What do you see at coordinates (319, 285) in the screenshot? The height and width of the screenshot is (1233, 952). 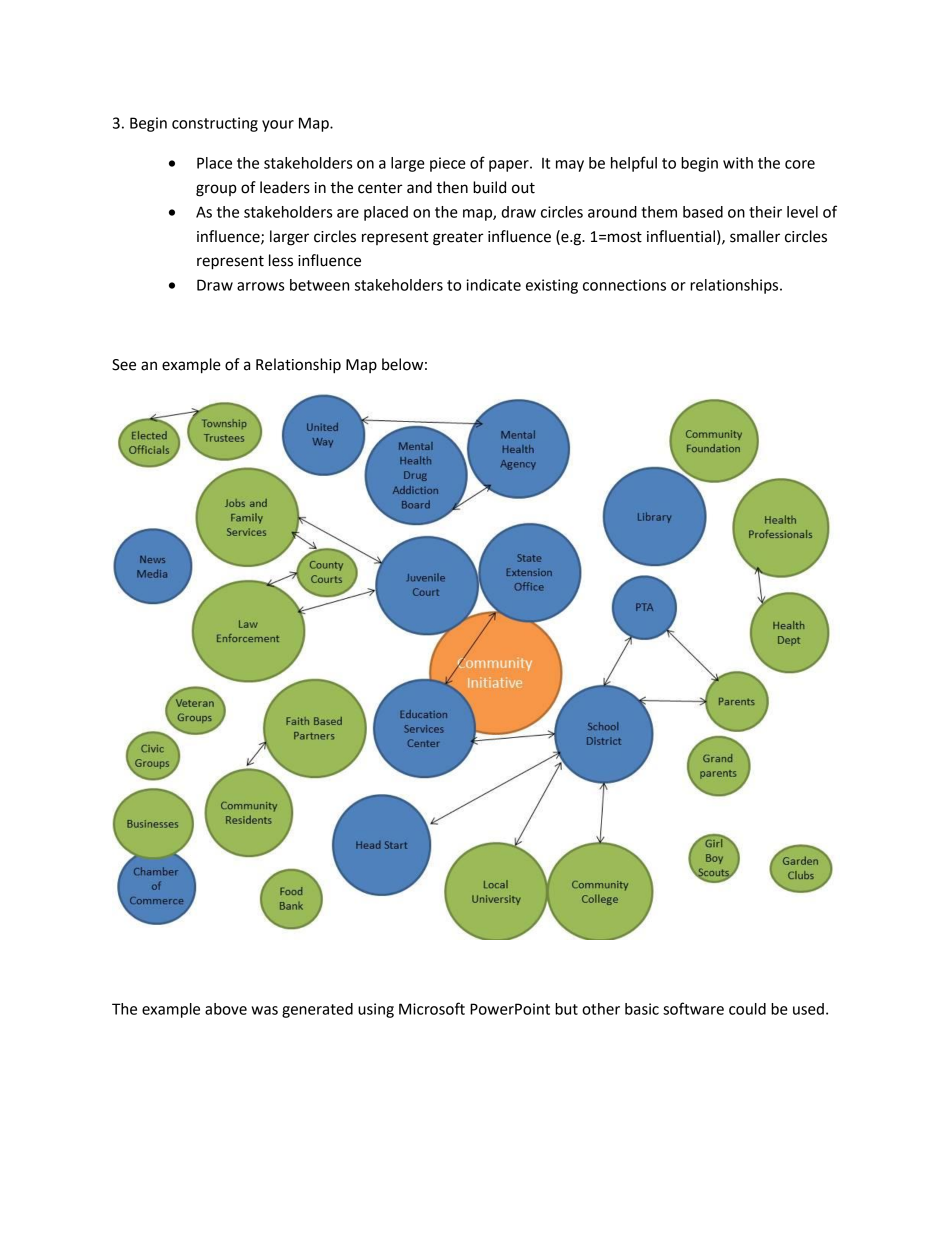 I see `between` at bounding box center [319, 285].
